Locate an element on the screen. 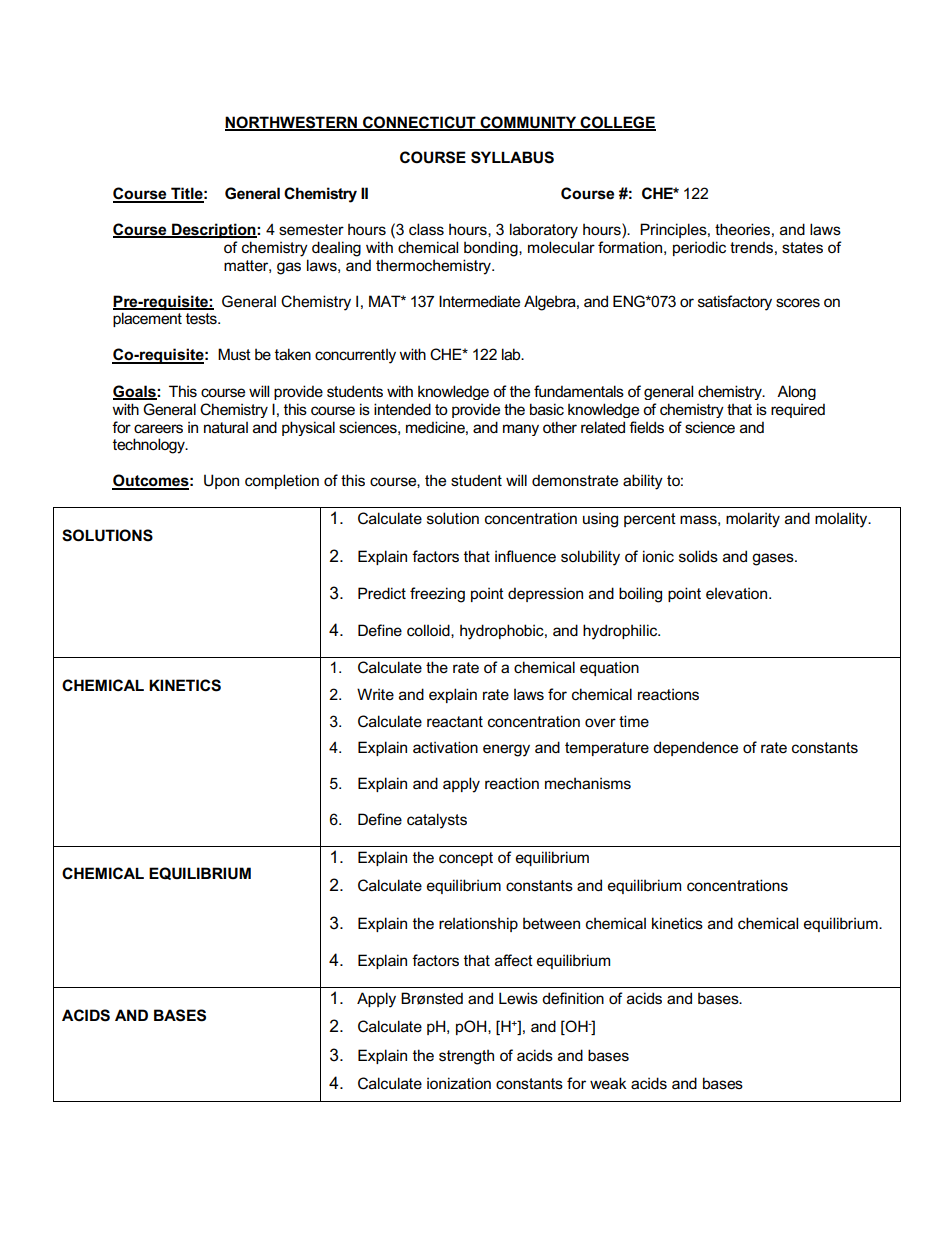 This screenshot has width=952, height=1233. energy is located at coordinates (506, 750).
